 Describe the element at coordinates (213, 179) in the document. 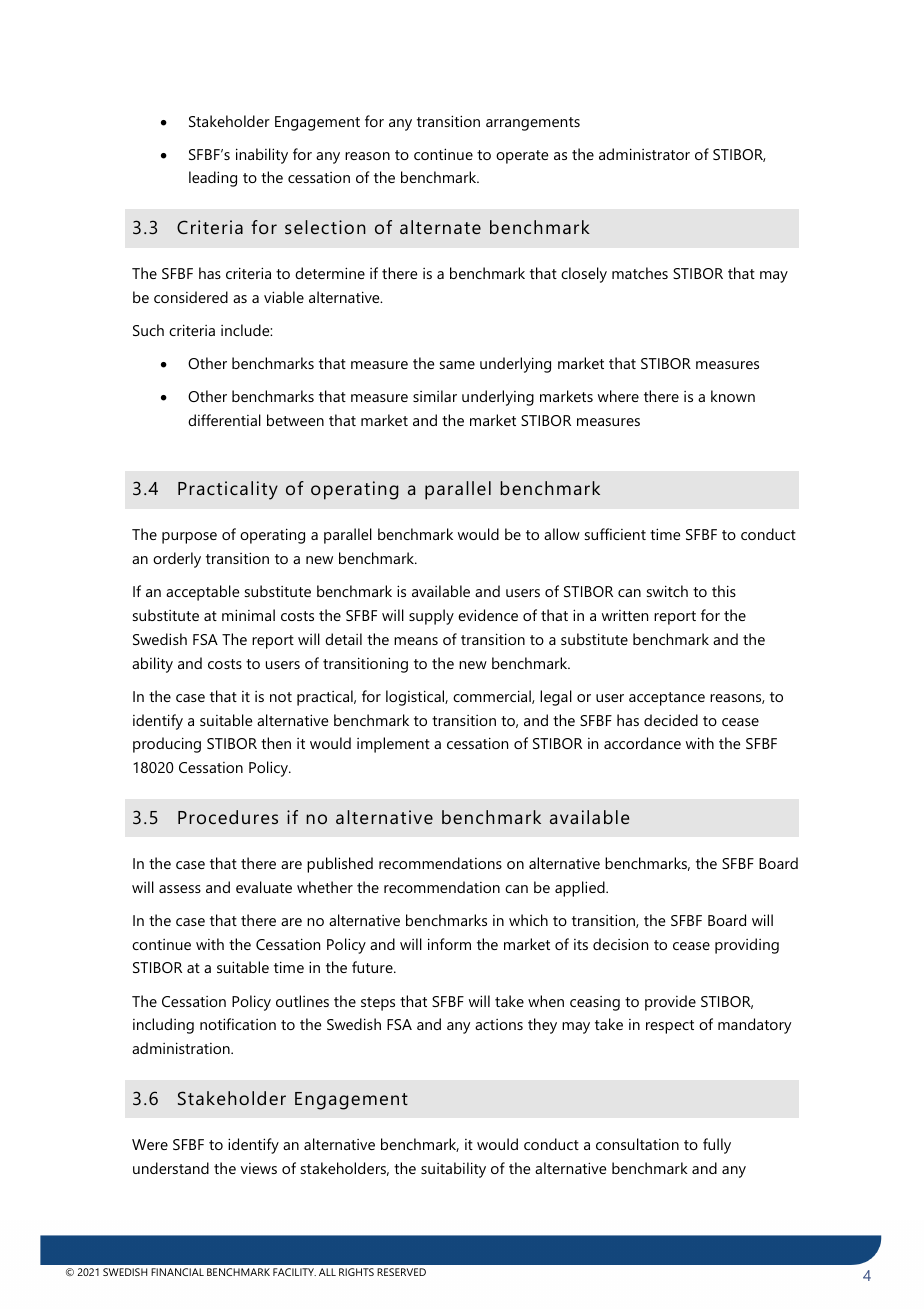

I see `leading` at that location.
